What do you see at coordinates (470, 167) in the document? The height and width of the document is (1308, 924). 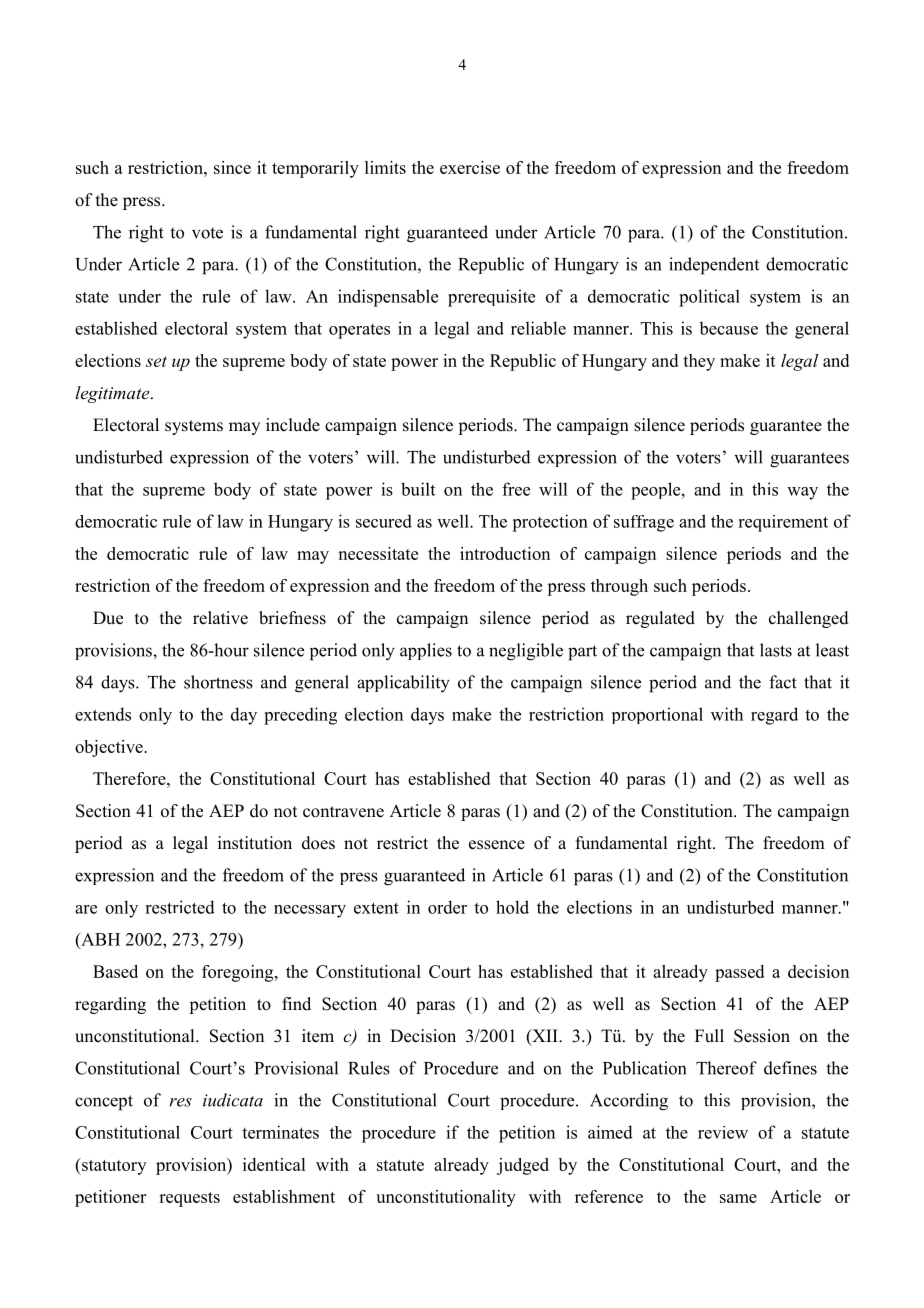 I see `exercise` at bounding box center [470, 167].
